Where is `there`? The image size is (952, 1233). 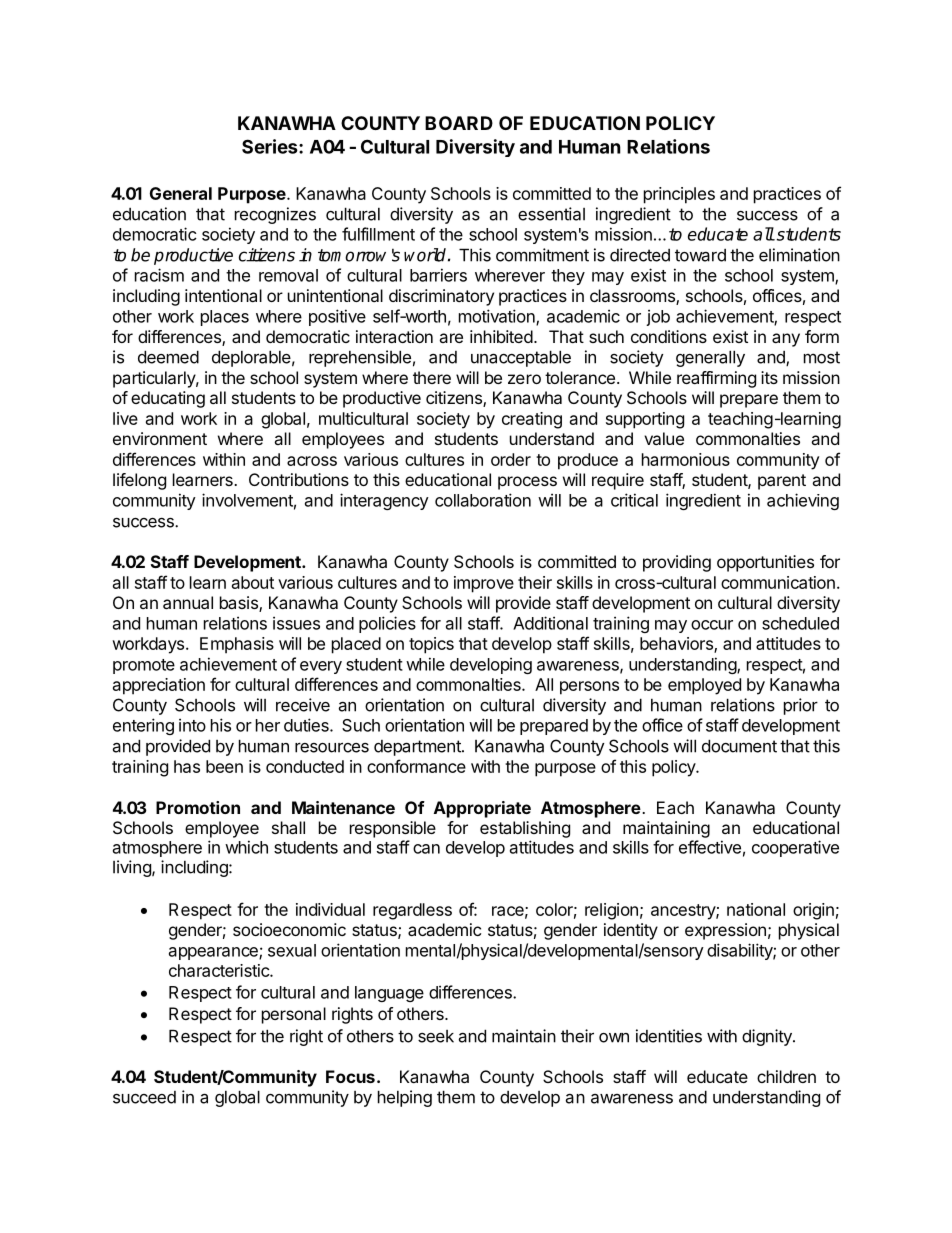
there is located at coordinates (432, 377).
